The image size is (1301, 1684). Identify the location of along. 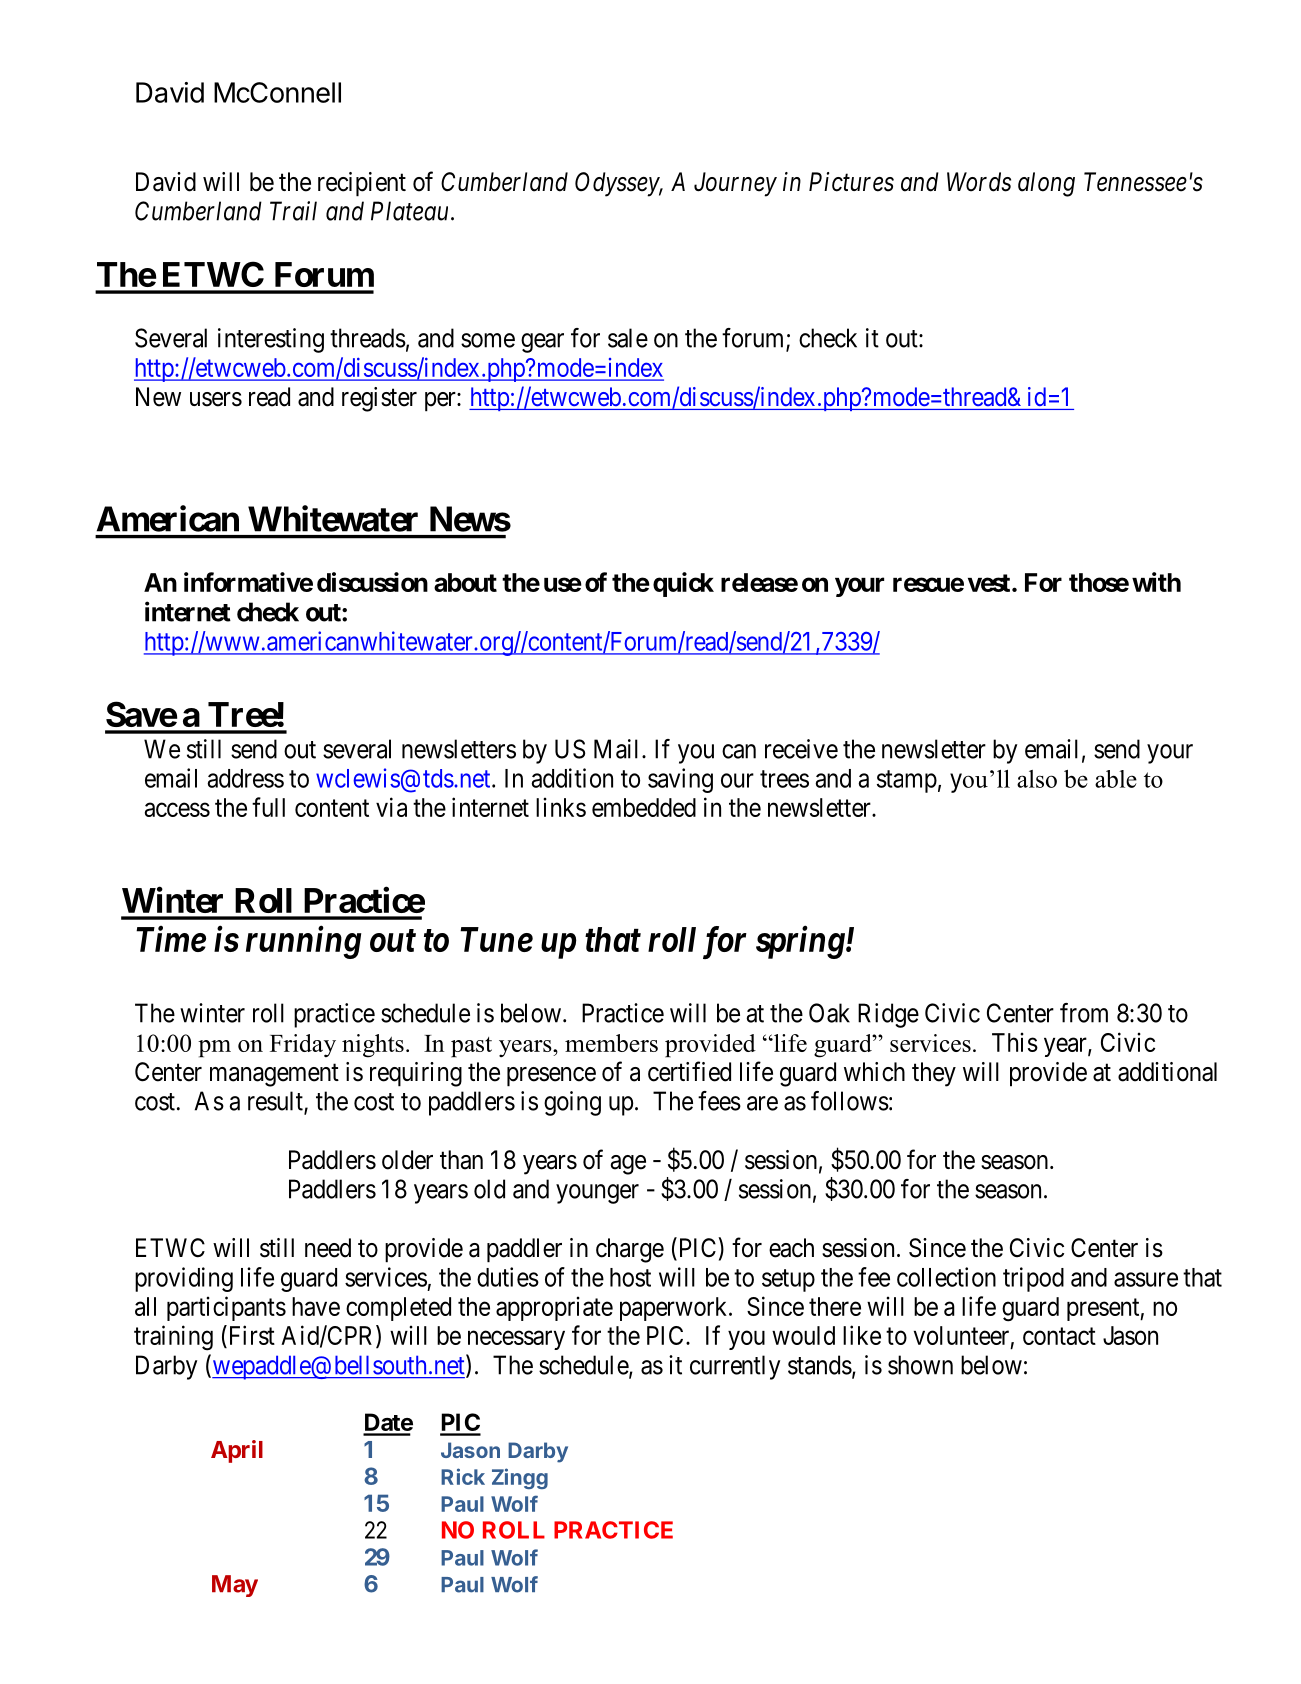
(1046, 184).
